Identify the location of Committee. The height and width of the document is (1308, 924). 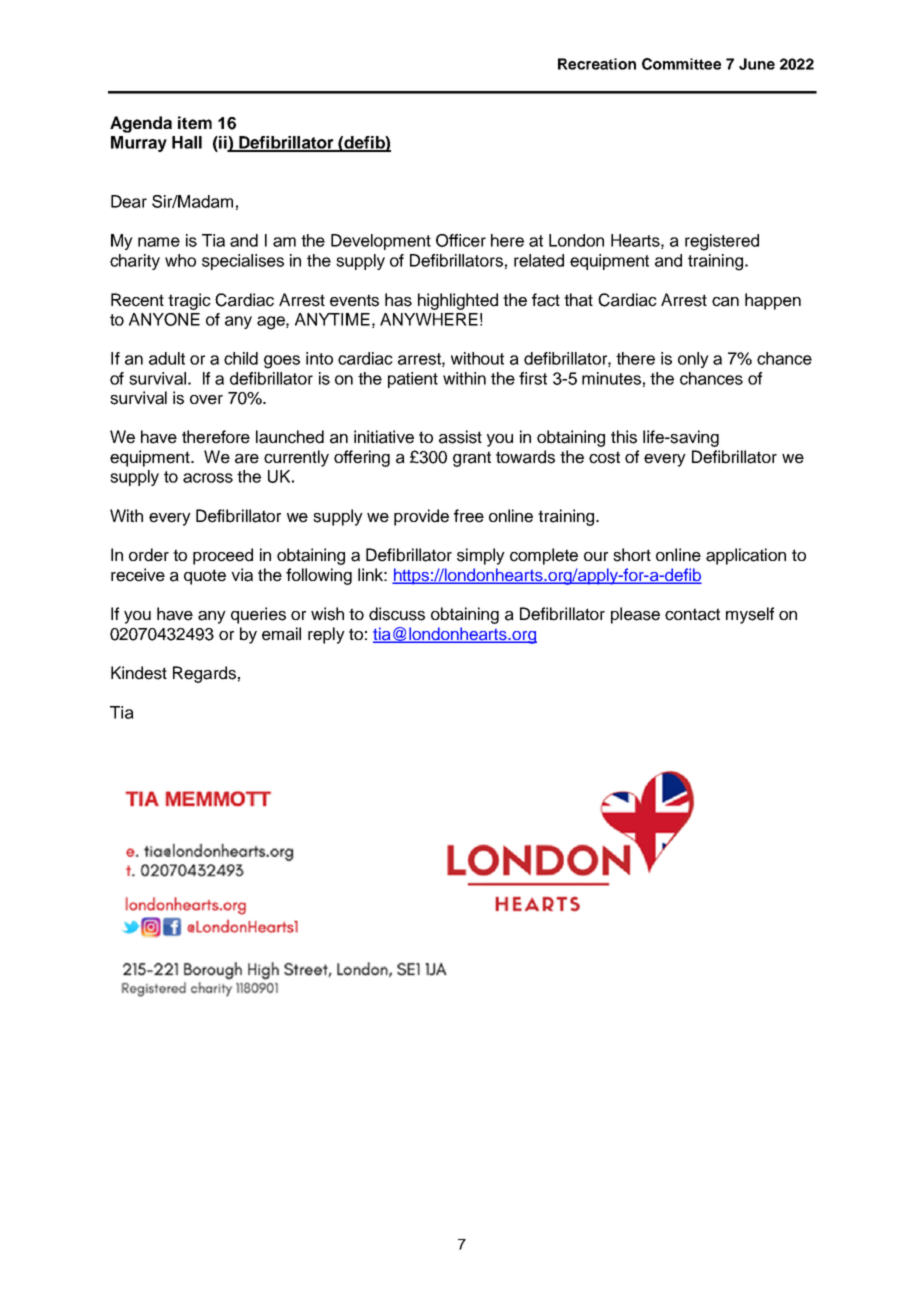
(681, 64).
